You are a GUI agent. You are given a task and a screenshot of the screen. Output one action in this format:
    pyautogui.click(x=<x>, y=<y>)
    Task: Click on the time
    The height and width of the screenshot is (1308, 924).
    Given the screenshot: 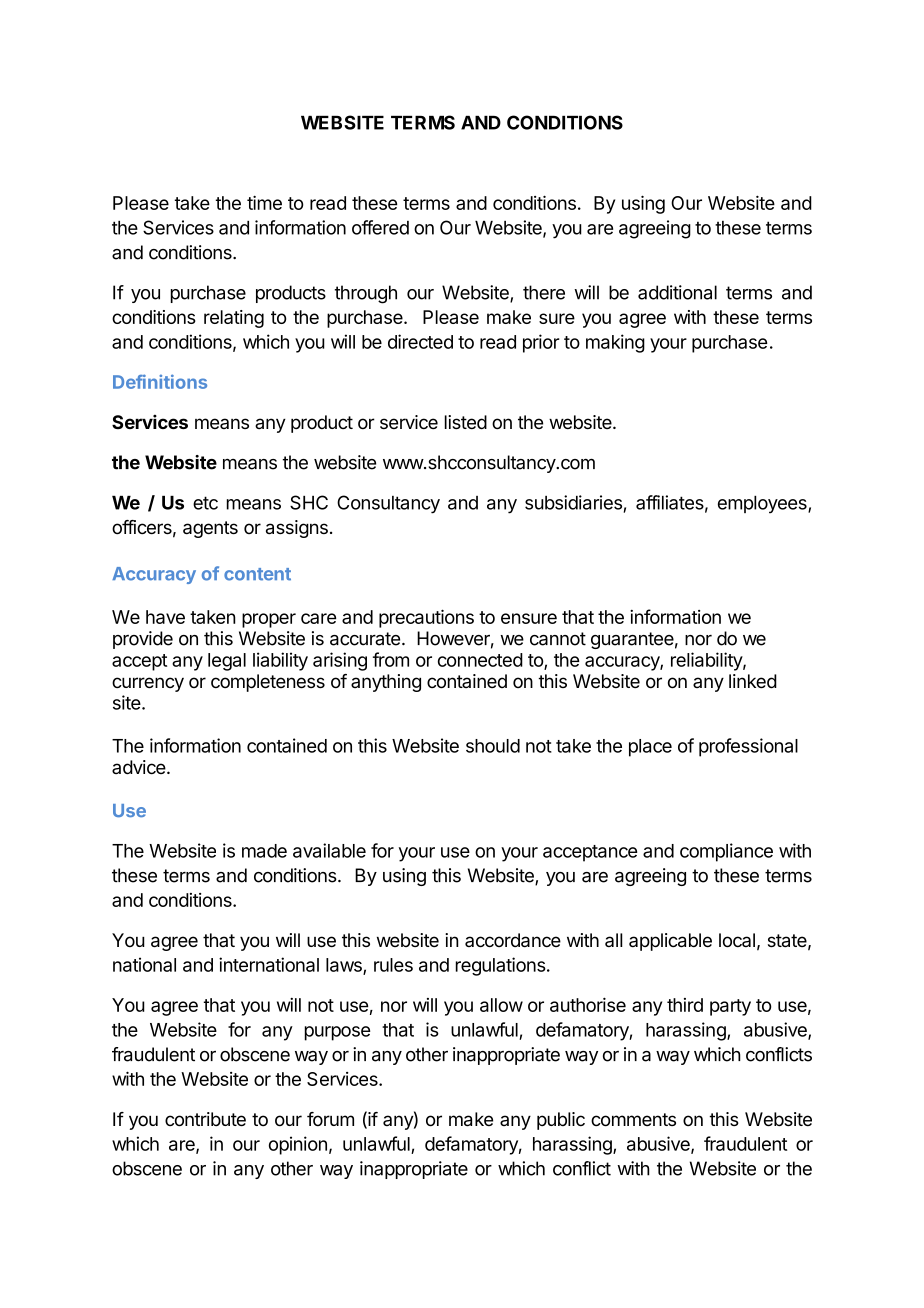 What is the action you would take?
    pyautogui.click(x=264, y=202)
